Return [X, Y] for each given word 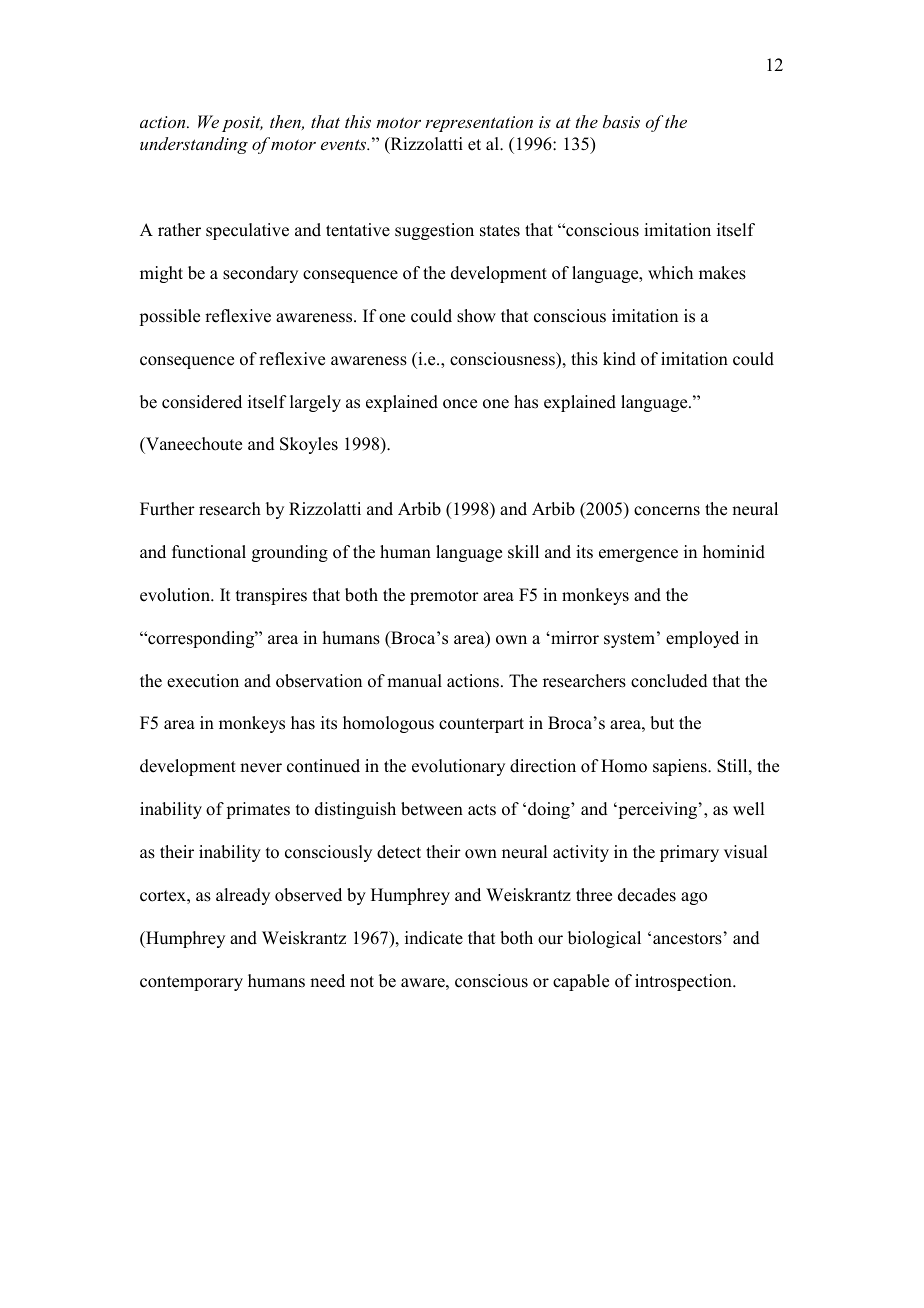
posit [242, 124]
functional [209, 552]
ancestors [687, 939]
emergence [638, 555]
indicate [434, 938]
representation [479, 124]
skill [523, 552]
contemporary [191, 983]
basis [621, 121]
